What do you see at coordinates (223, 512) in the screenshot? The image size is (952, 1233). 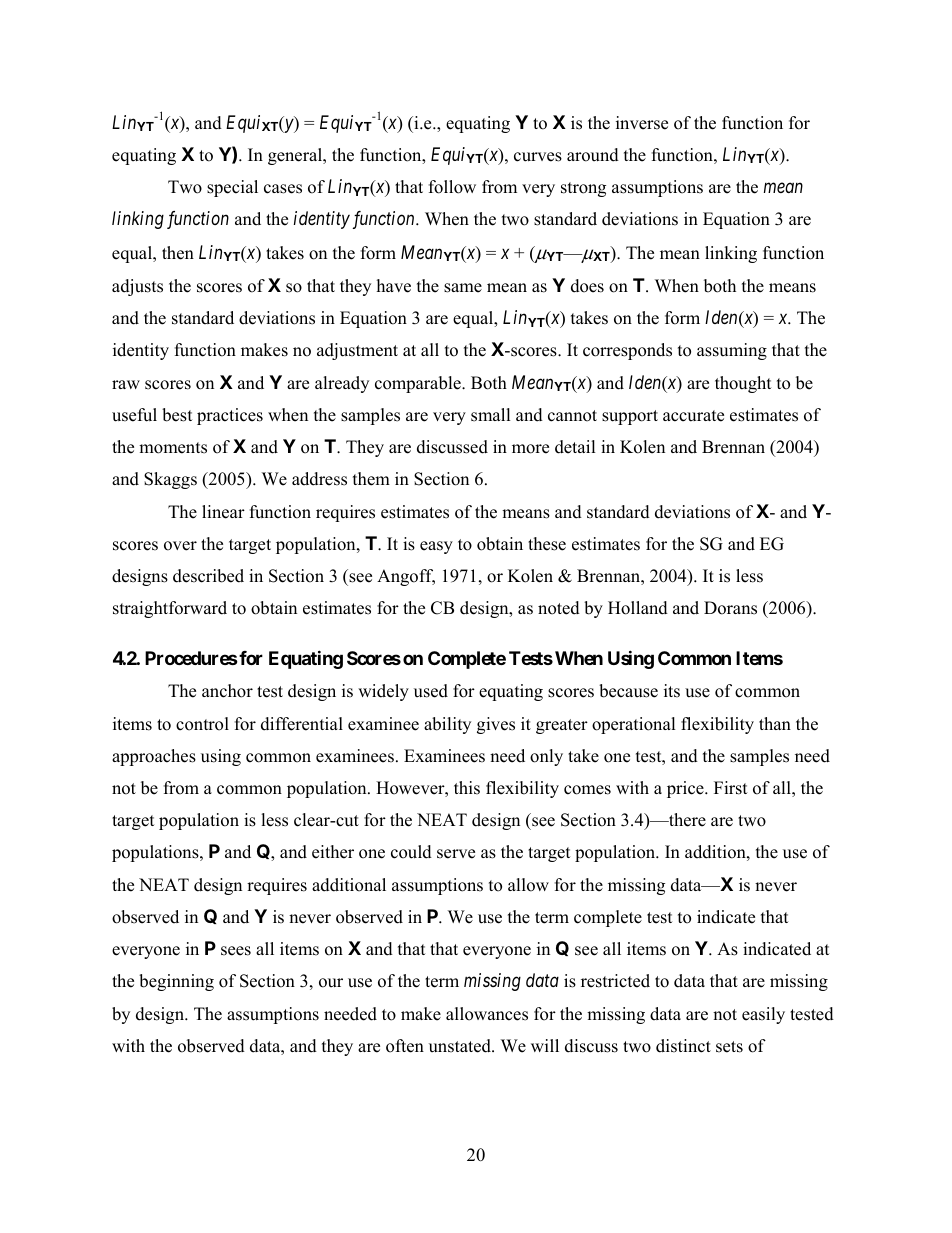 I see `linear` at bounding box center [223, 512].
